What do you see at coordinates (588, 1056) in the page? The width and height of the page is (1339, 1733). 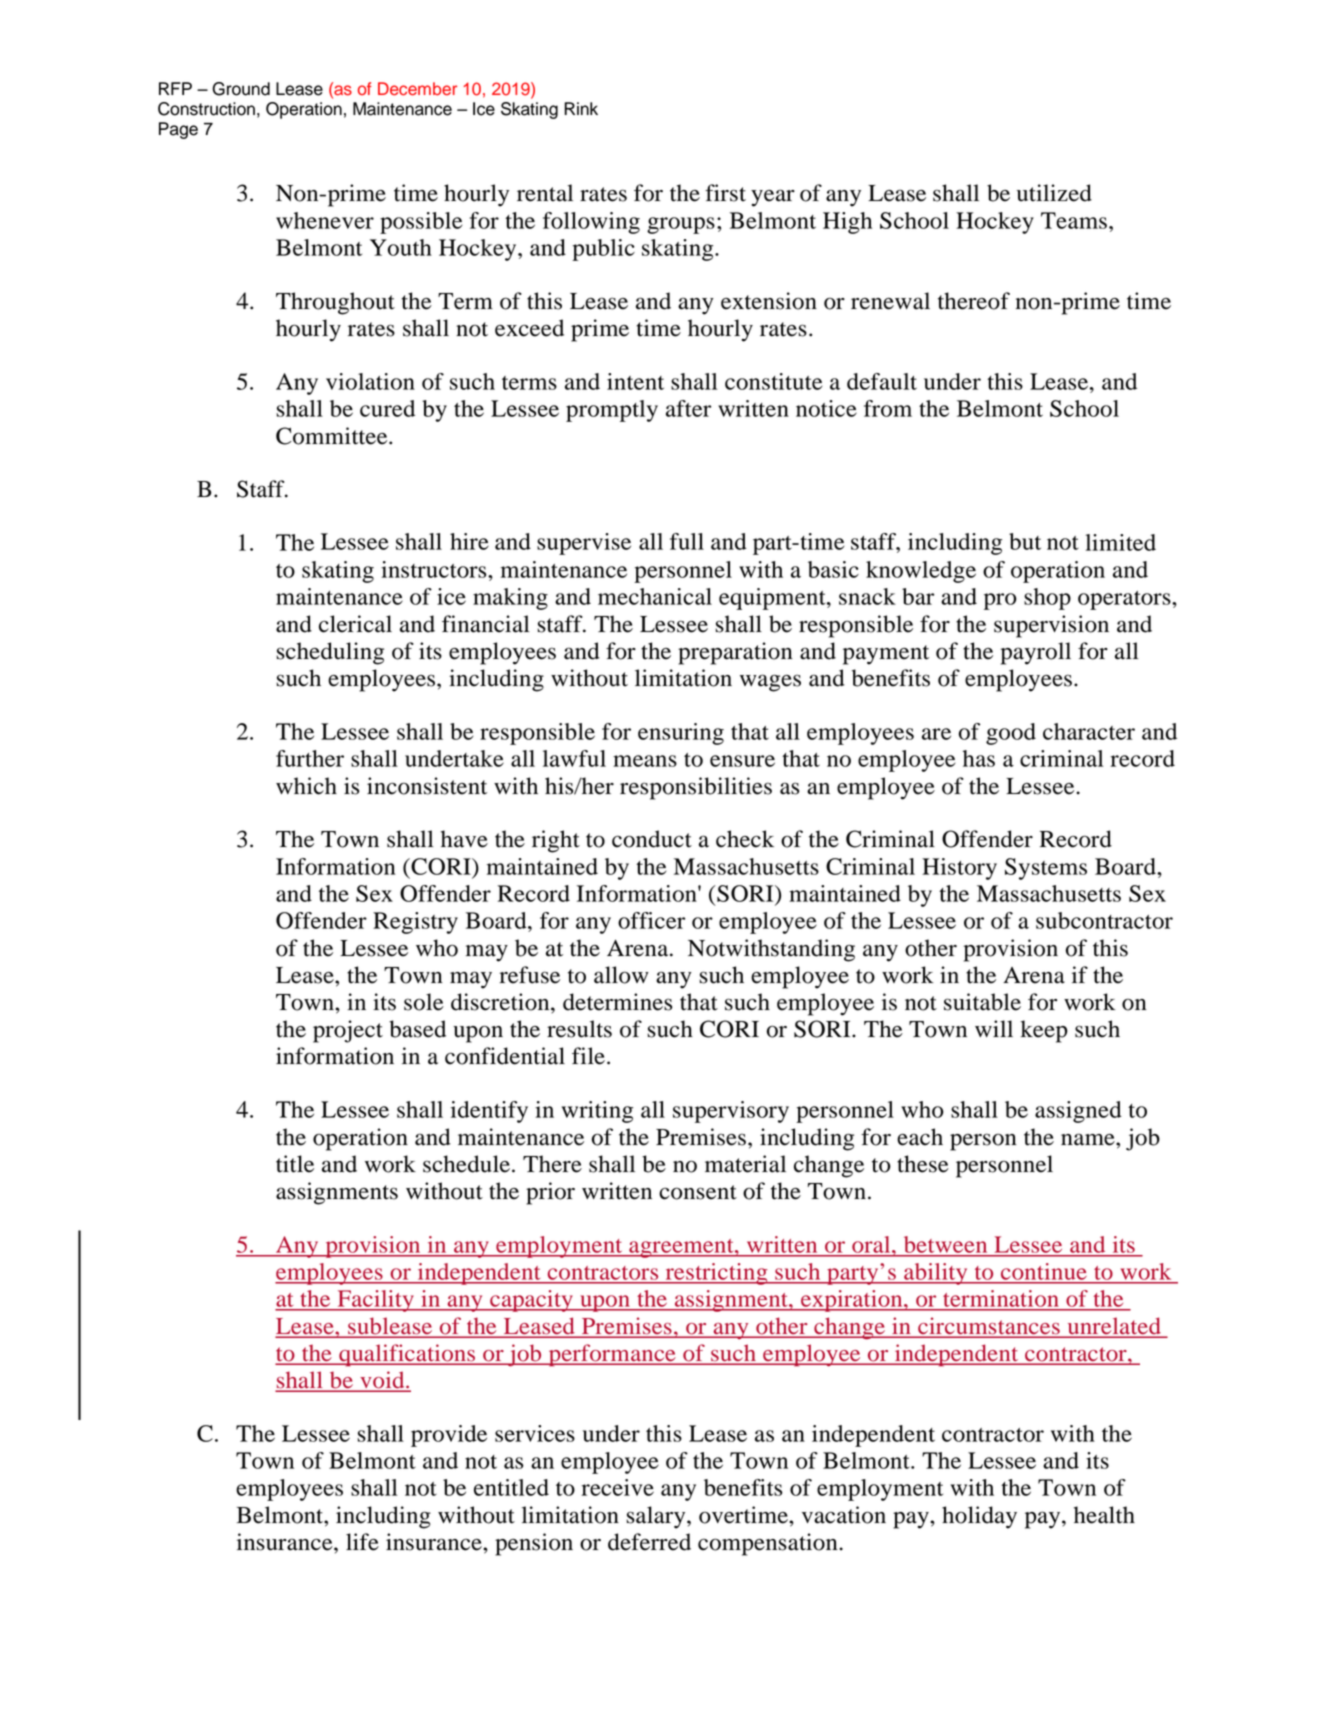 I see `file` at bounding box center [588, 1056].
